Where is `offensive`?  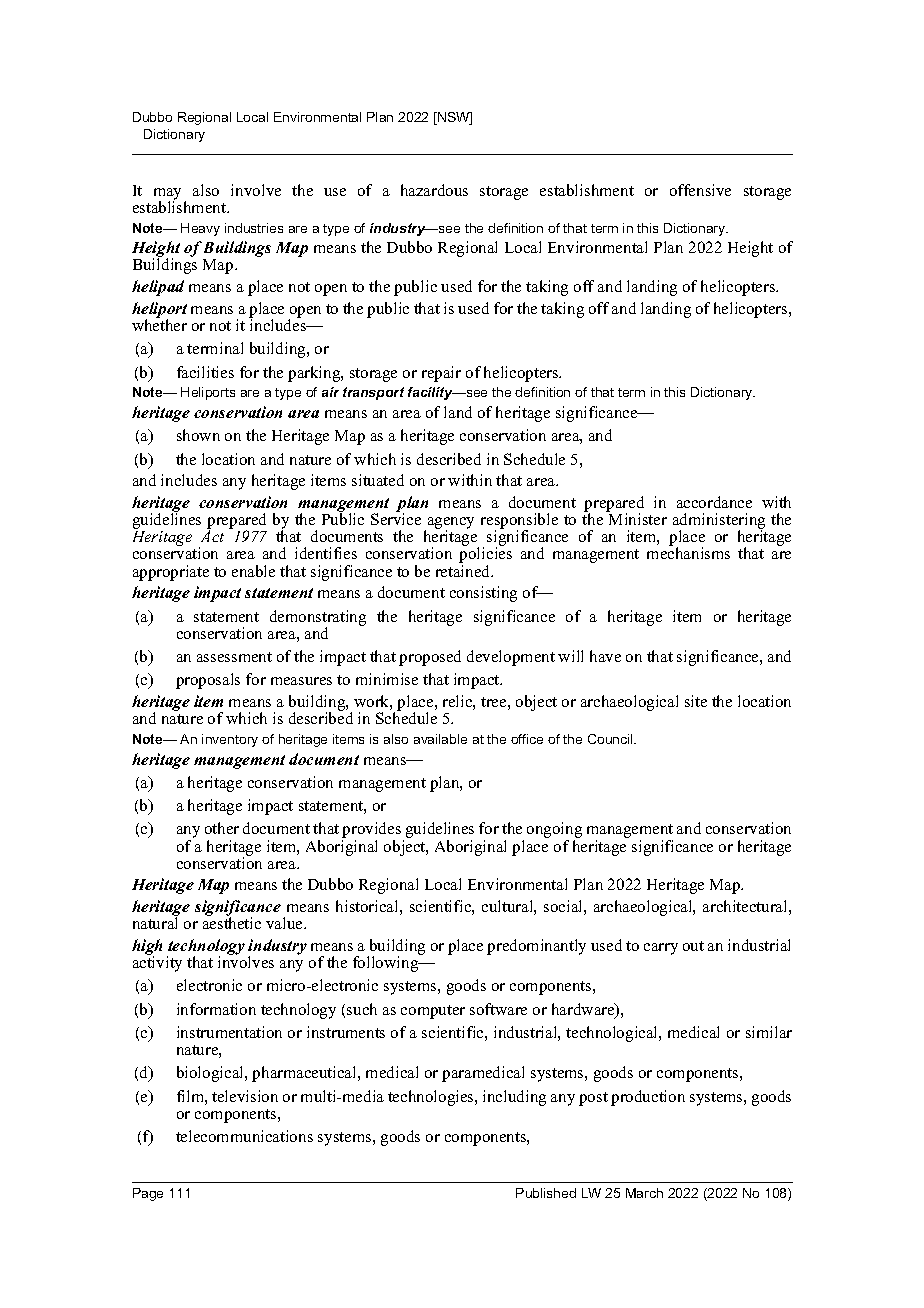
offensive is located at coordinates (700, 190).
